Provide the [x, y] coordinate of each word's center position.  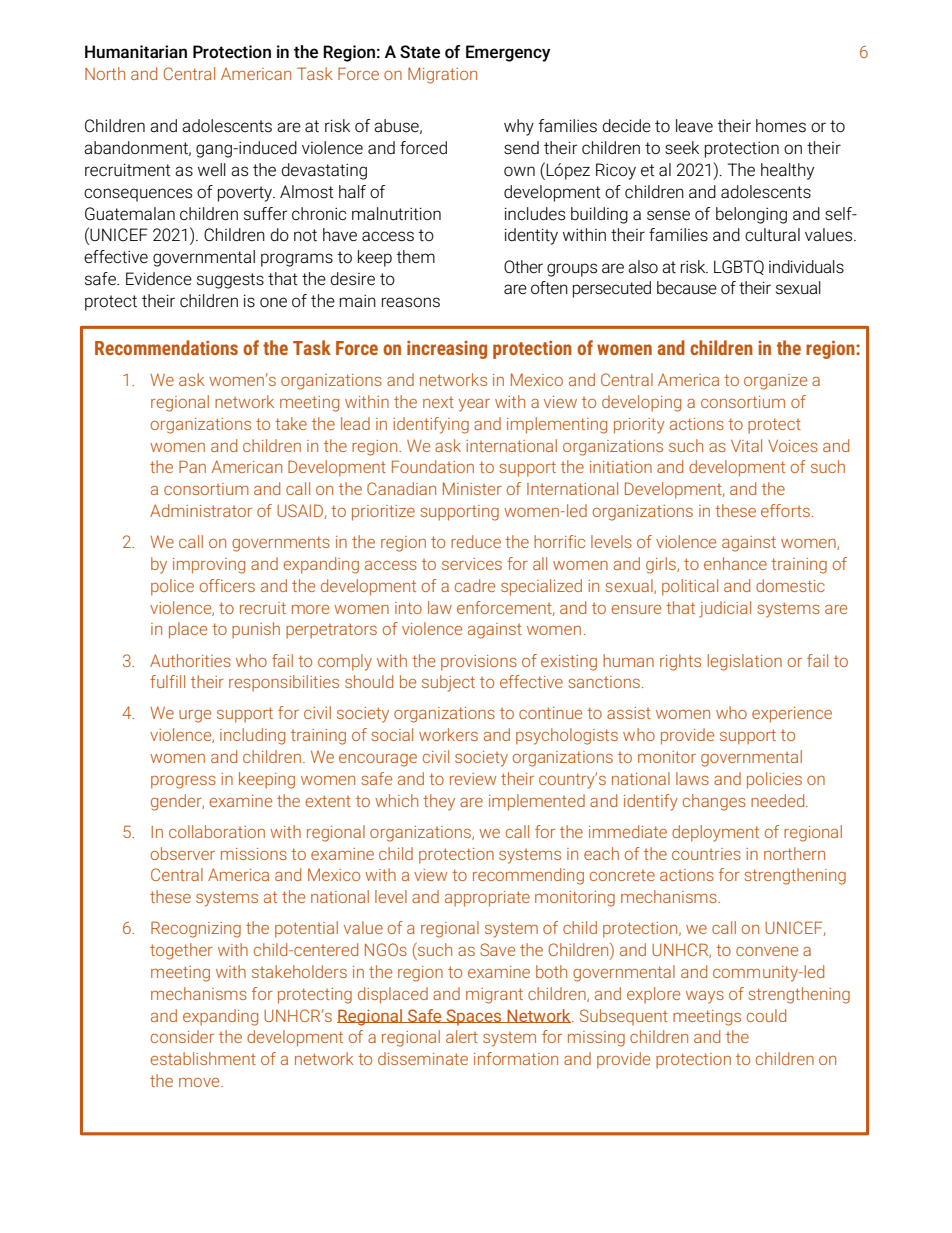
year [474, 405]
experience [792, 715]
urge [195, 716]
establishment [203, 1058]
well [212, 169]
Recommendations [166, 347]
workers [448, 734]
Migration [442, 75]
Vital [746, 445]
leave [694, 125]
